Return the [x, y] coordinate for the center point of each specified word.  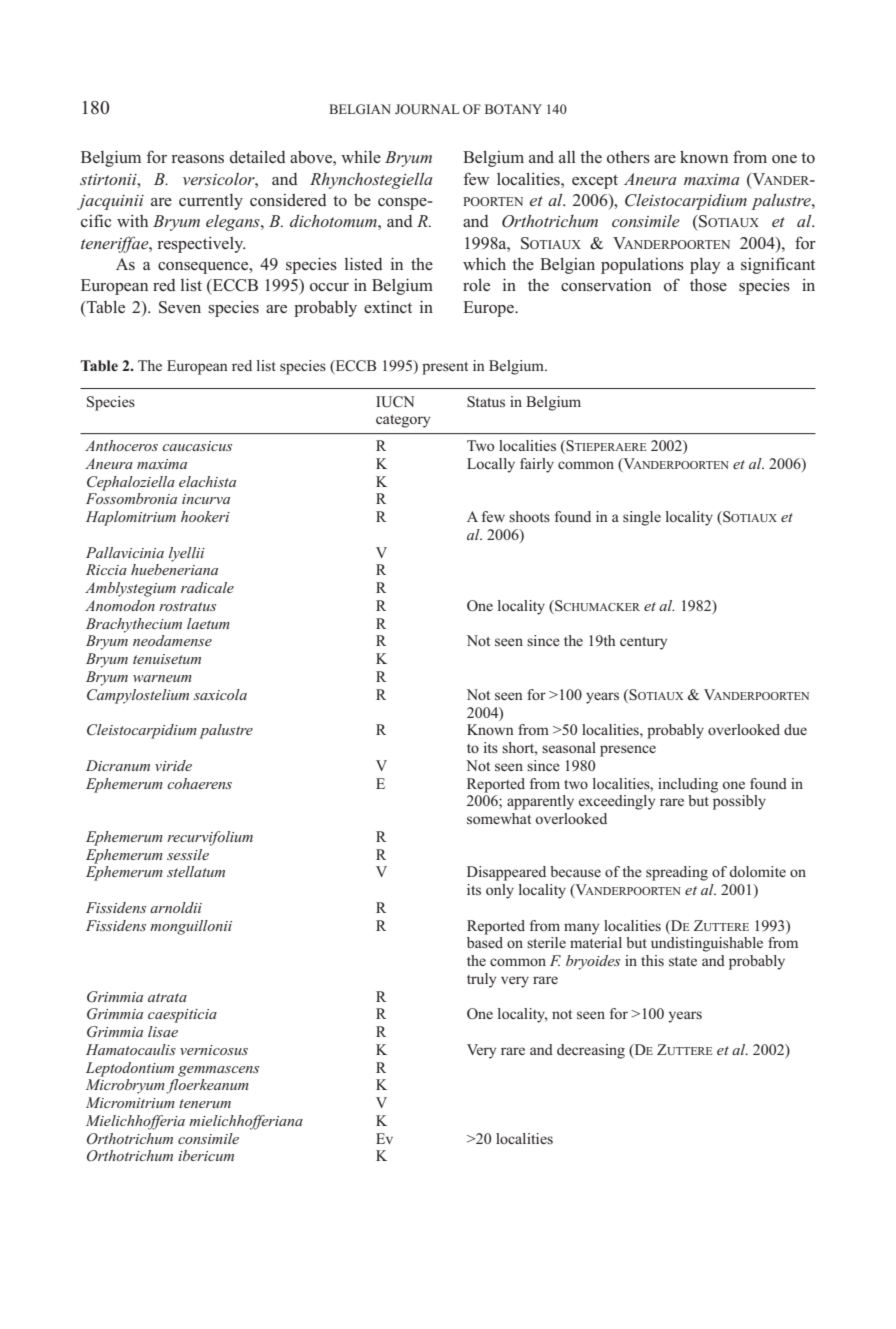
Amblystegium [130, 589]
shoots [529, 516]
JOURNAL [427, 109]
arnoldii [176, 907]
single [642, 518]
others [628, 157]
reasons [198, 159]
